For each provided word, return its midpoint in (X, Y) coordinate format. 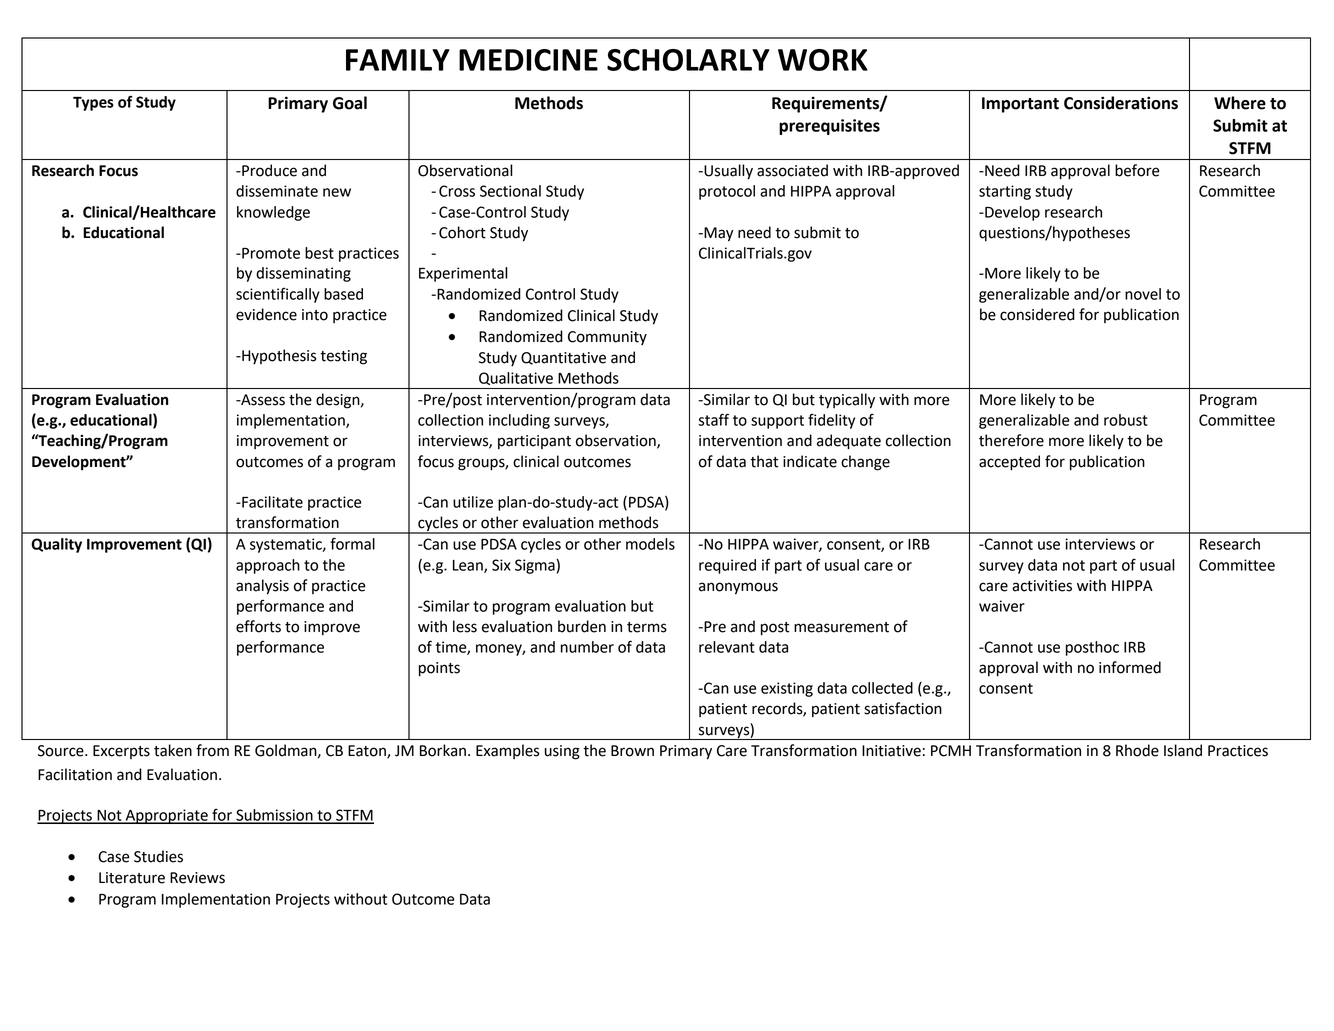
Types (93, 104)
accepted (1009, 463)
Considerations (1121, 103)
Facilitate (271, 502)
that (764, 461)
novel (1143, 294)
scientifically (278, 295)
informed (1130, 667)
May (717, 234)
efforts (258, 626)
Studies (158, 856)
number (587, 647)
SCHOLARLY (688, 60)
